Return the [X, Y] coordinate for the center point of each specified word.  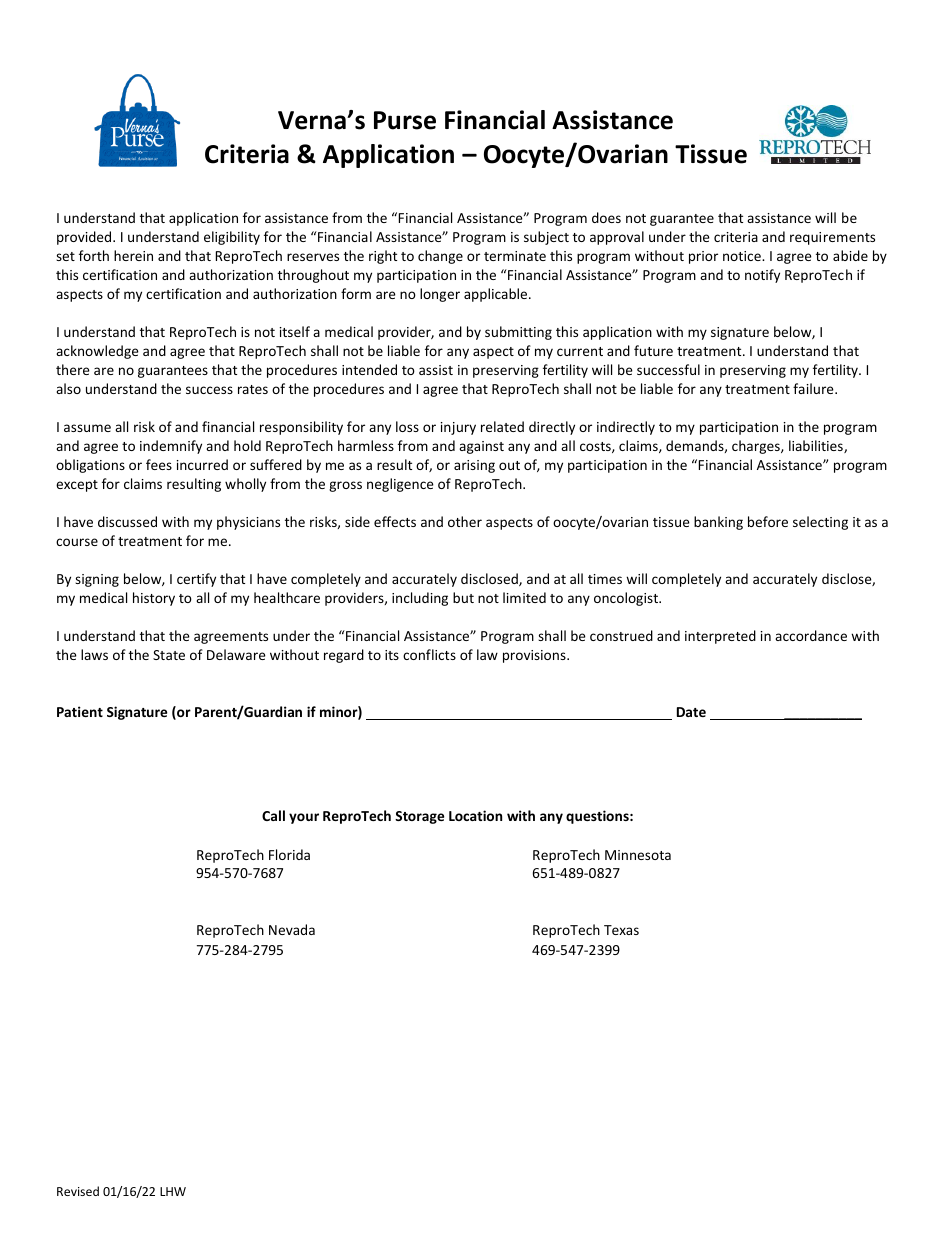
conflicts [429, 654]
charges [757, 447]
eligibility [232, 238]
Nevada [292, 929]
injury [458, 428]
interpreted [720, 637]
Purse [405, 120]
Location [475, 815]
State [169, 655]
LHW [173, 1191]
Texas [621, 930]
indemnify [171, 447]
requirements [832, 238]
